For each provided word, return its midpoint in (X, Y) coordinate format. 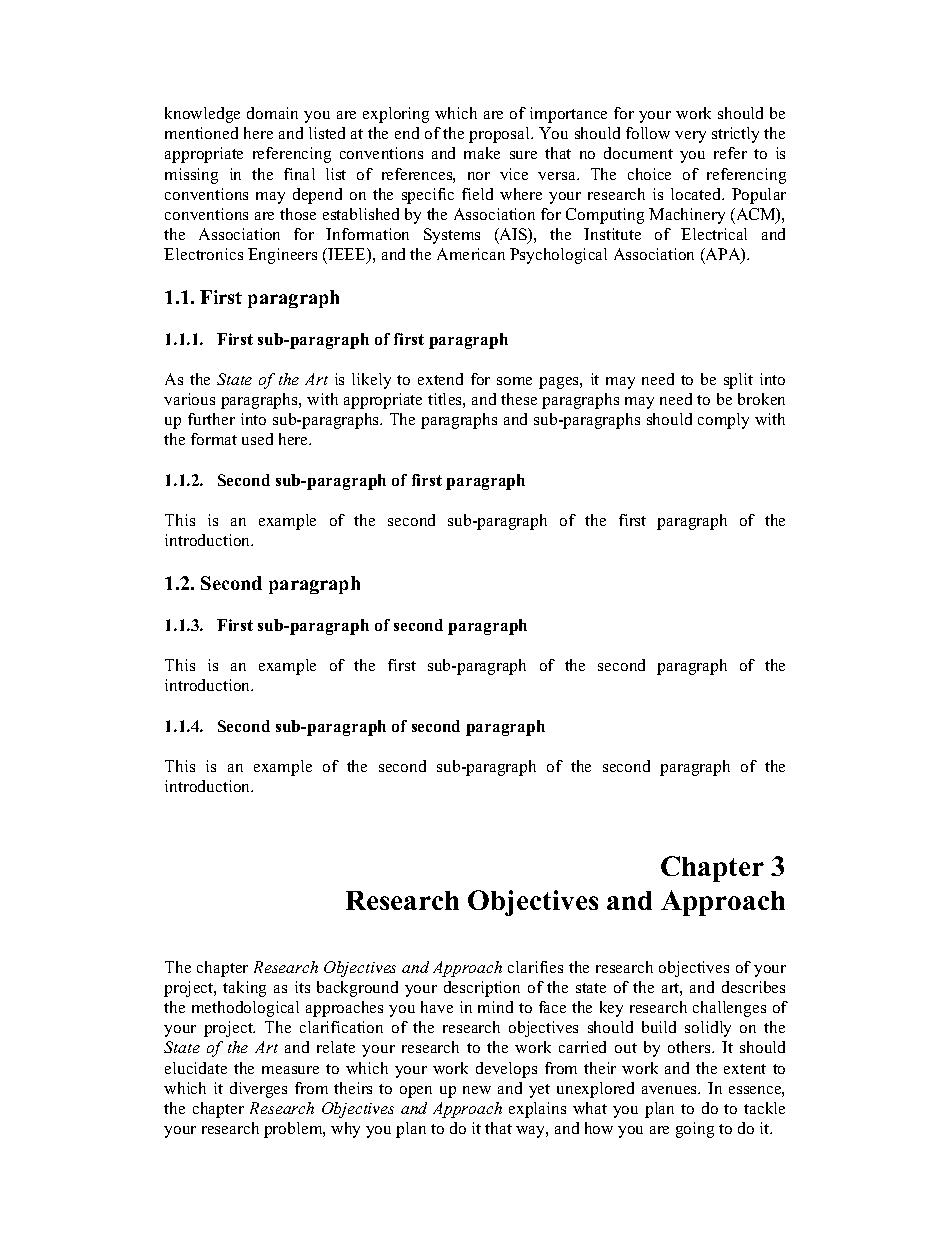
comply (723, 421)
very (690, 137)
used (257, 439)
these (519, 399)
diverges (258, 1090)
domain (272, 113)
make (482, 153)
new (477, 1090)
